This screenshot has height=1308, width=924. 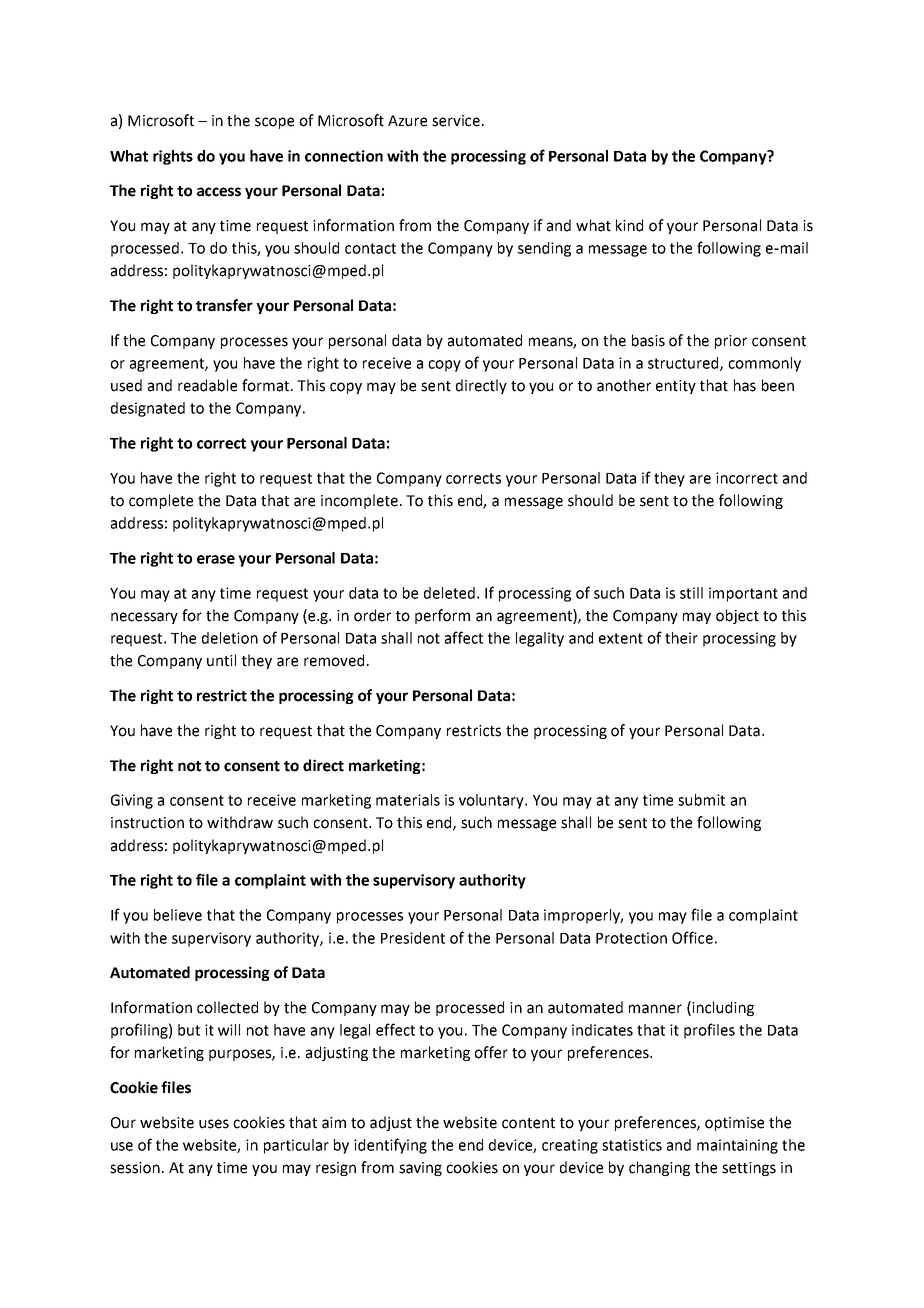 What do you see at coordinates (178, 915) in the screenshot?
I see `believe` at bounding box center [178, 915].
